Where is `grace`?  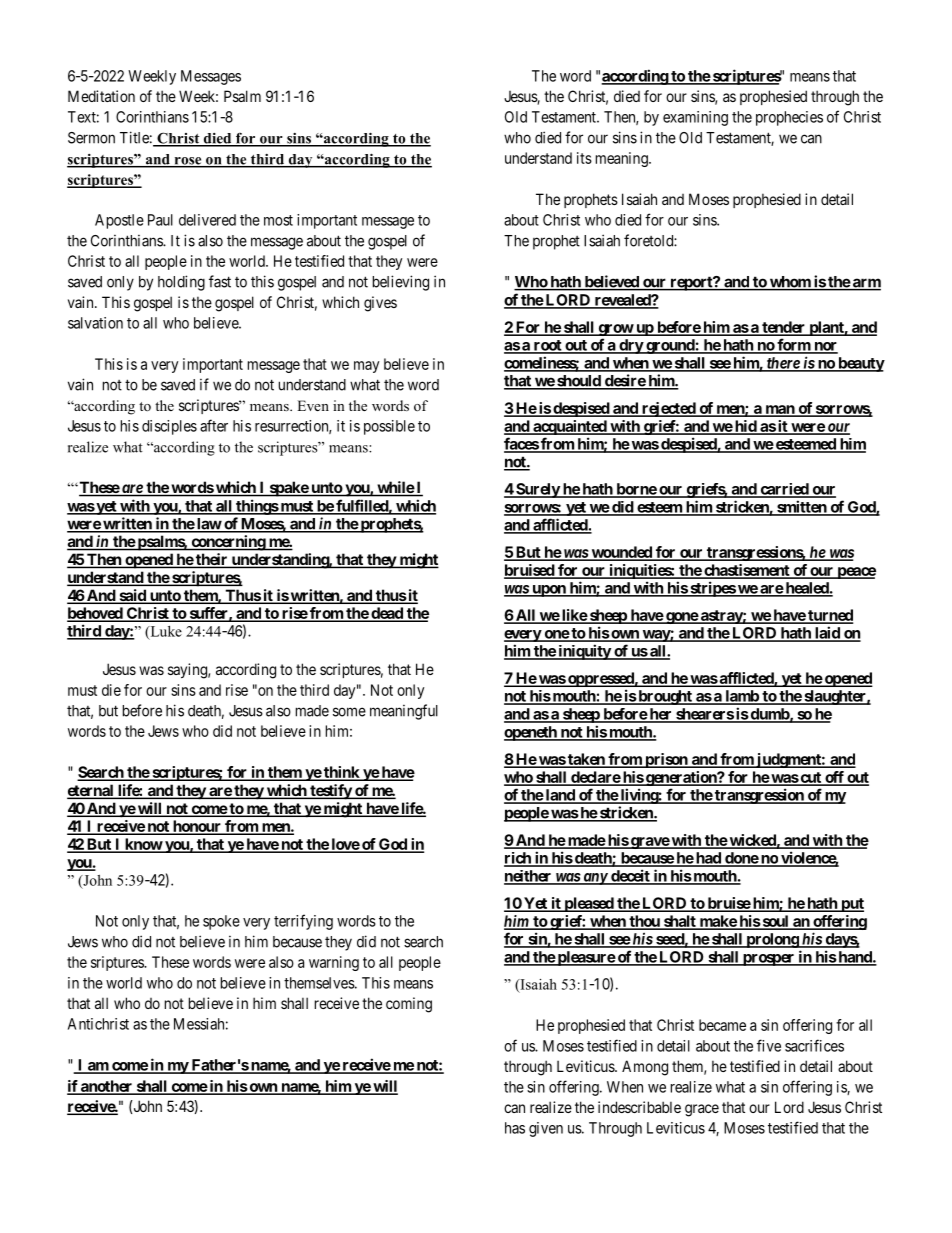
grace is located at coordinates (702, 1110).
